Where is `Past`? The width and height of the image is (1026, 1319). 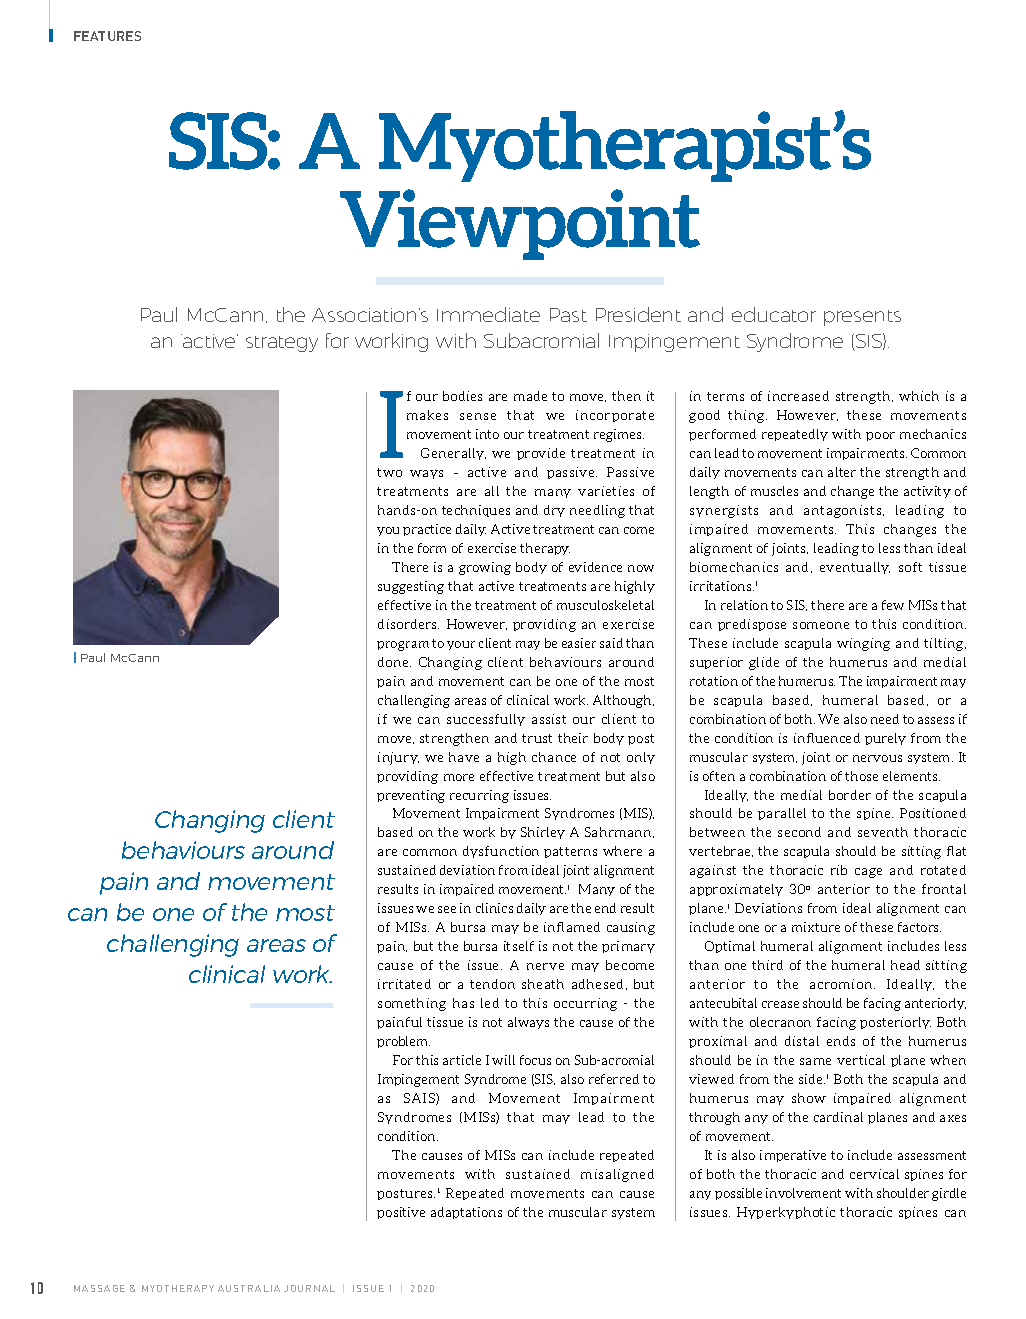 Past is located at coordinates (568, 315).
